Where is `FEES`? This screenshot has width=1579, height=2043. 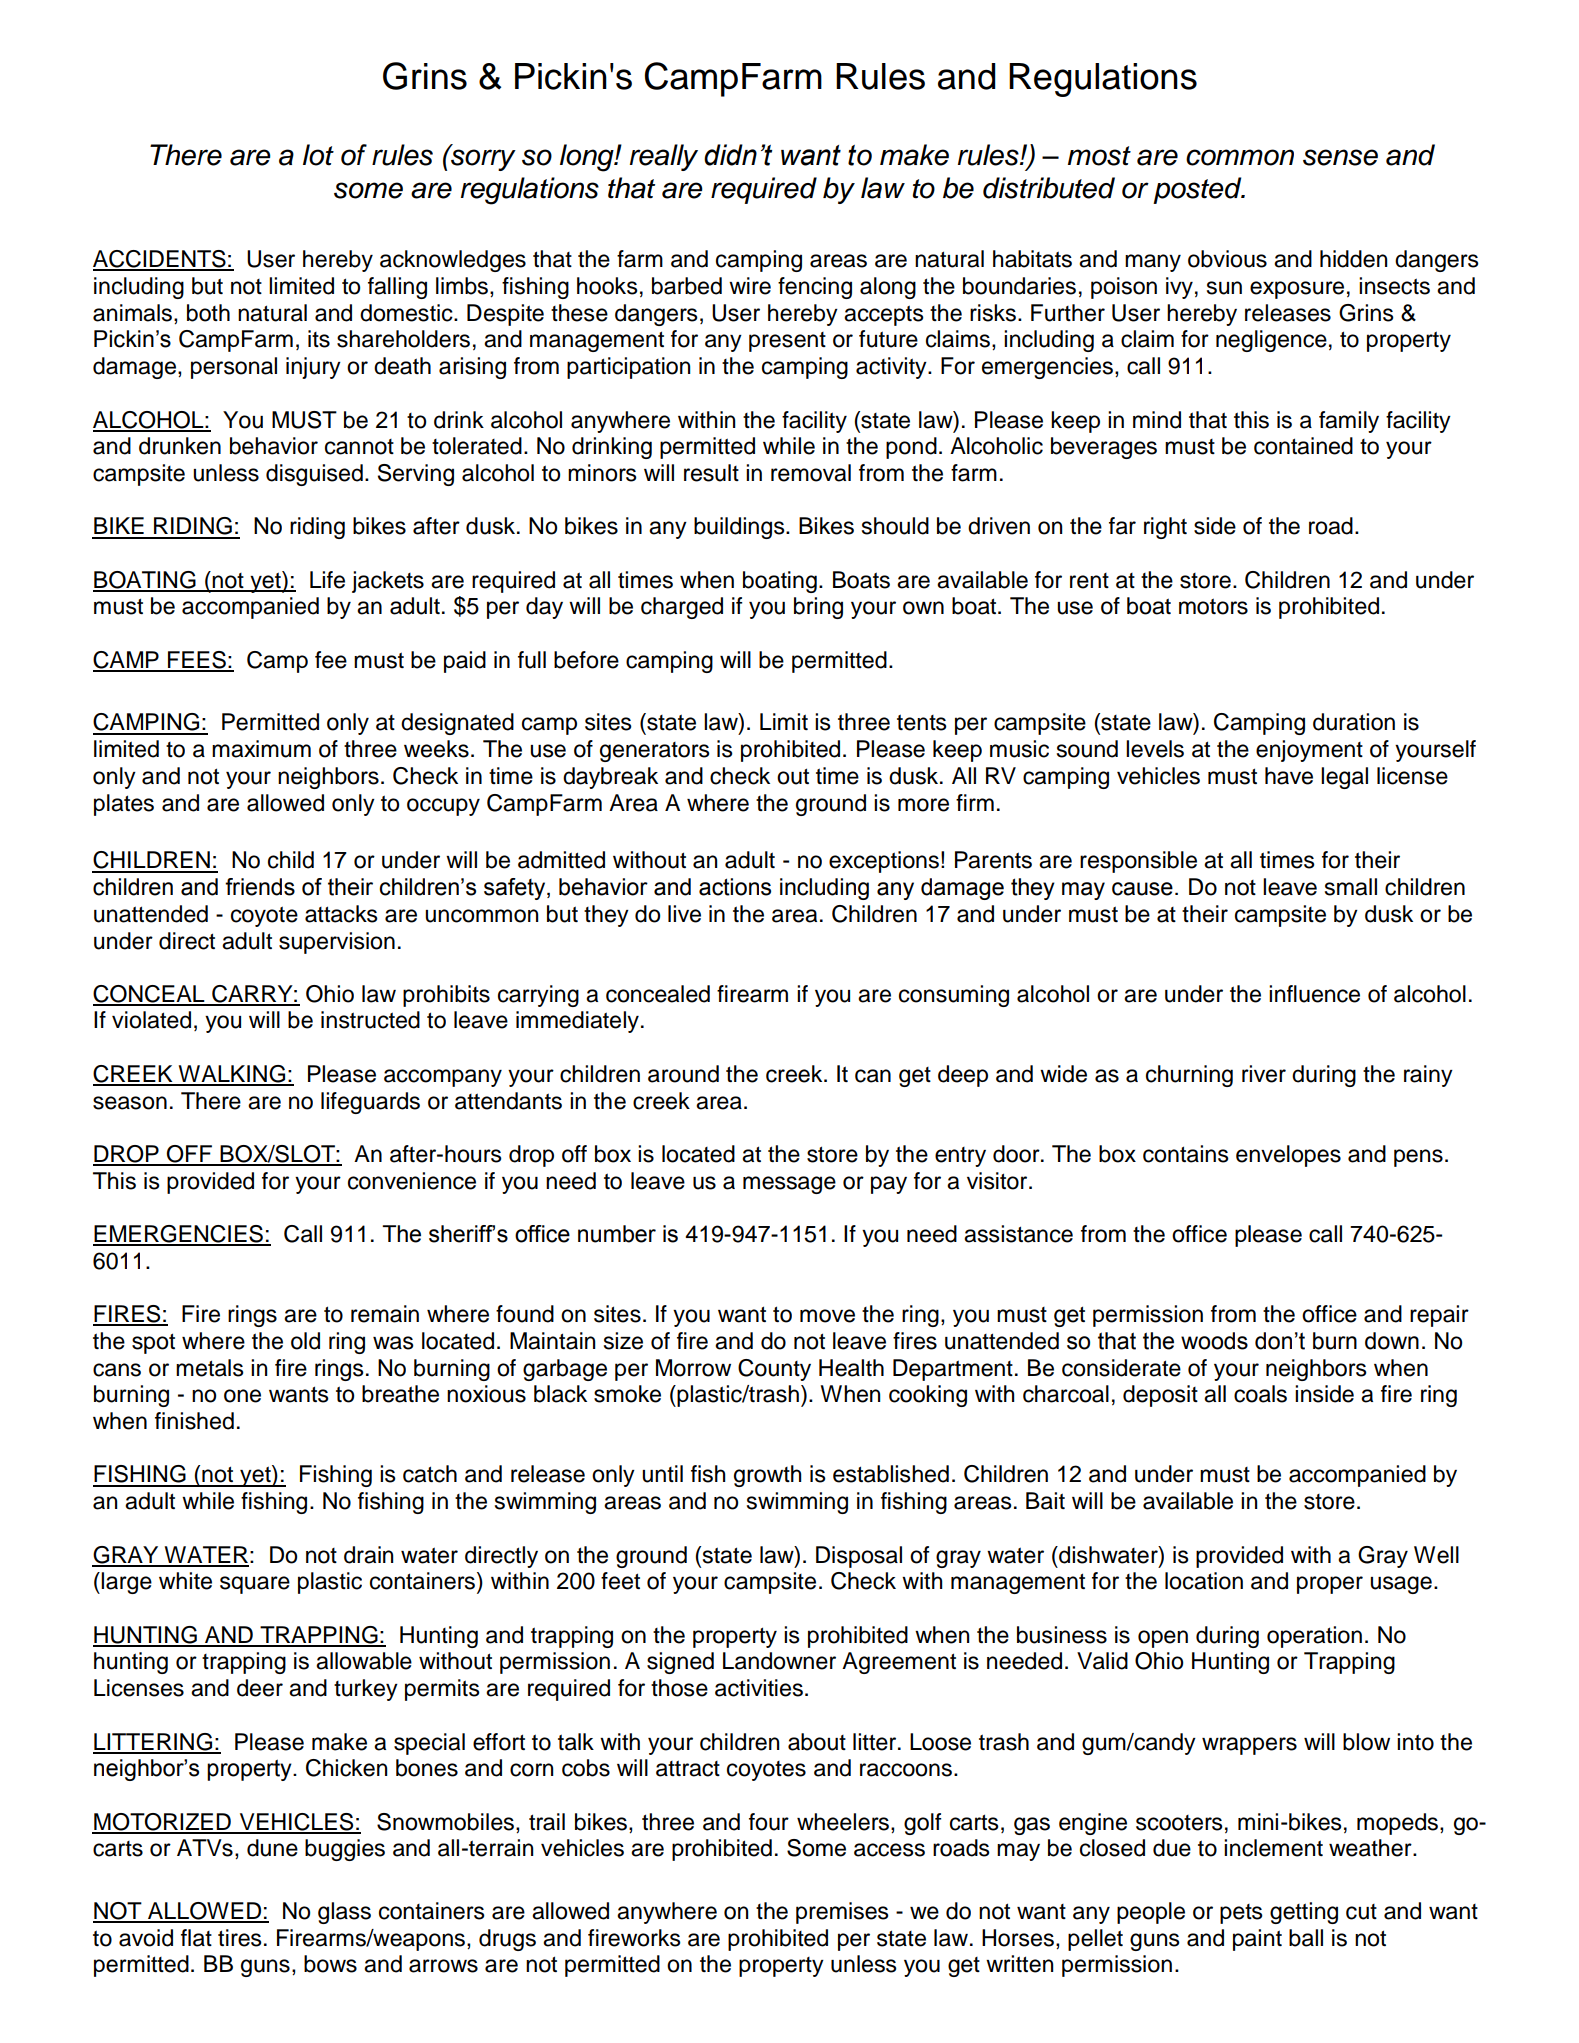
FEES is located at coordinates (197, 661).
